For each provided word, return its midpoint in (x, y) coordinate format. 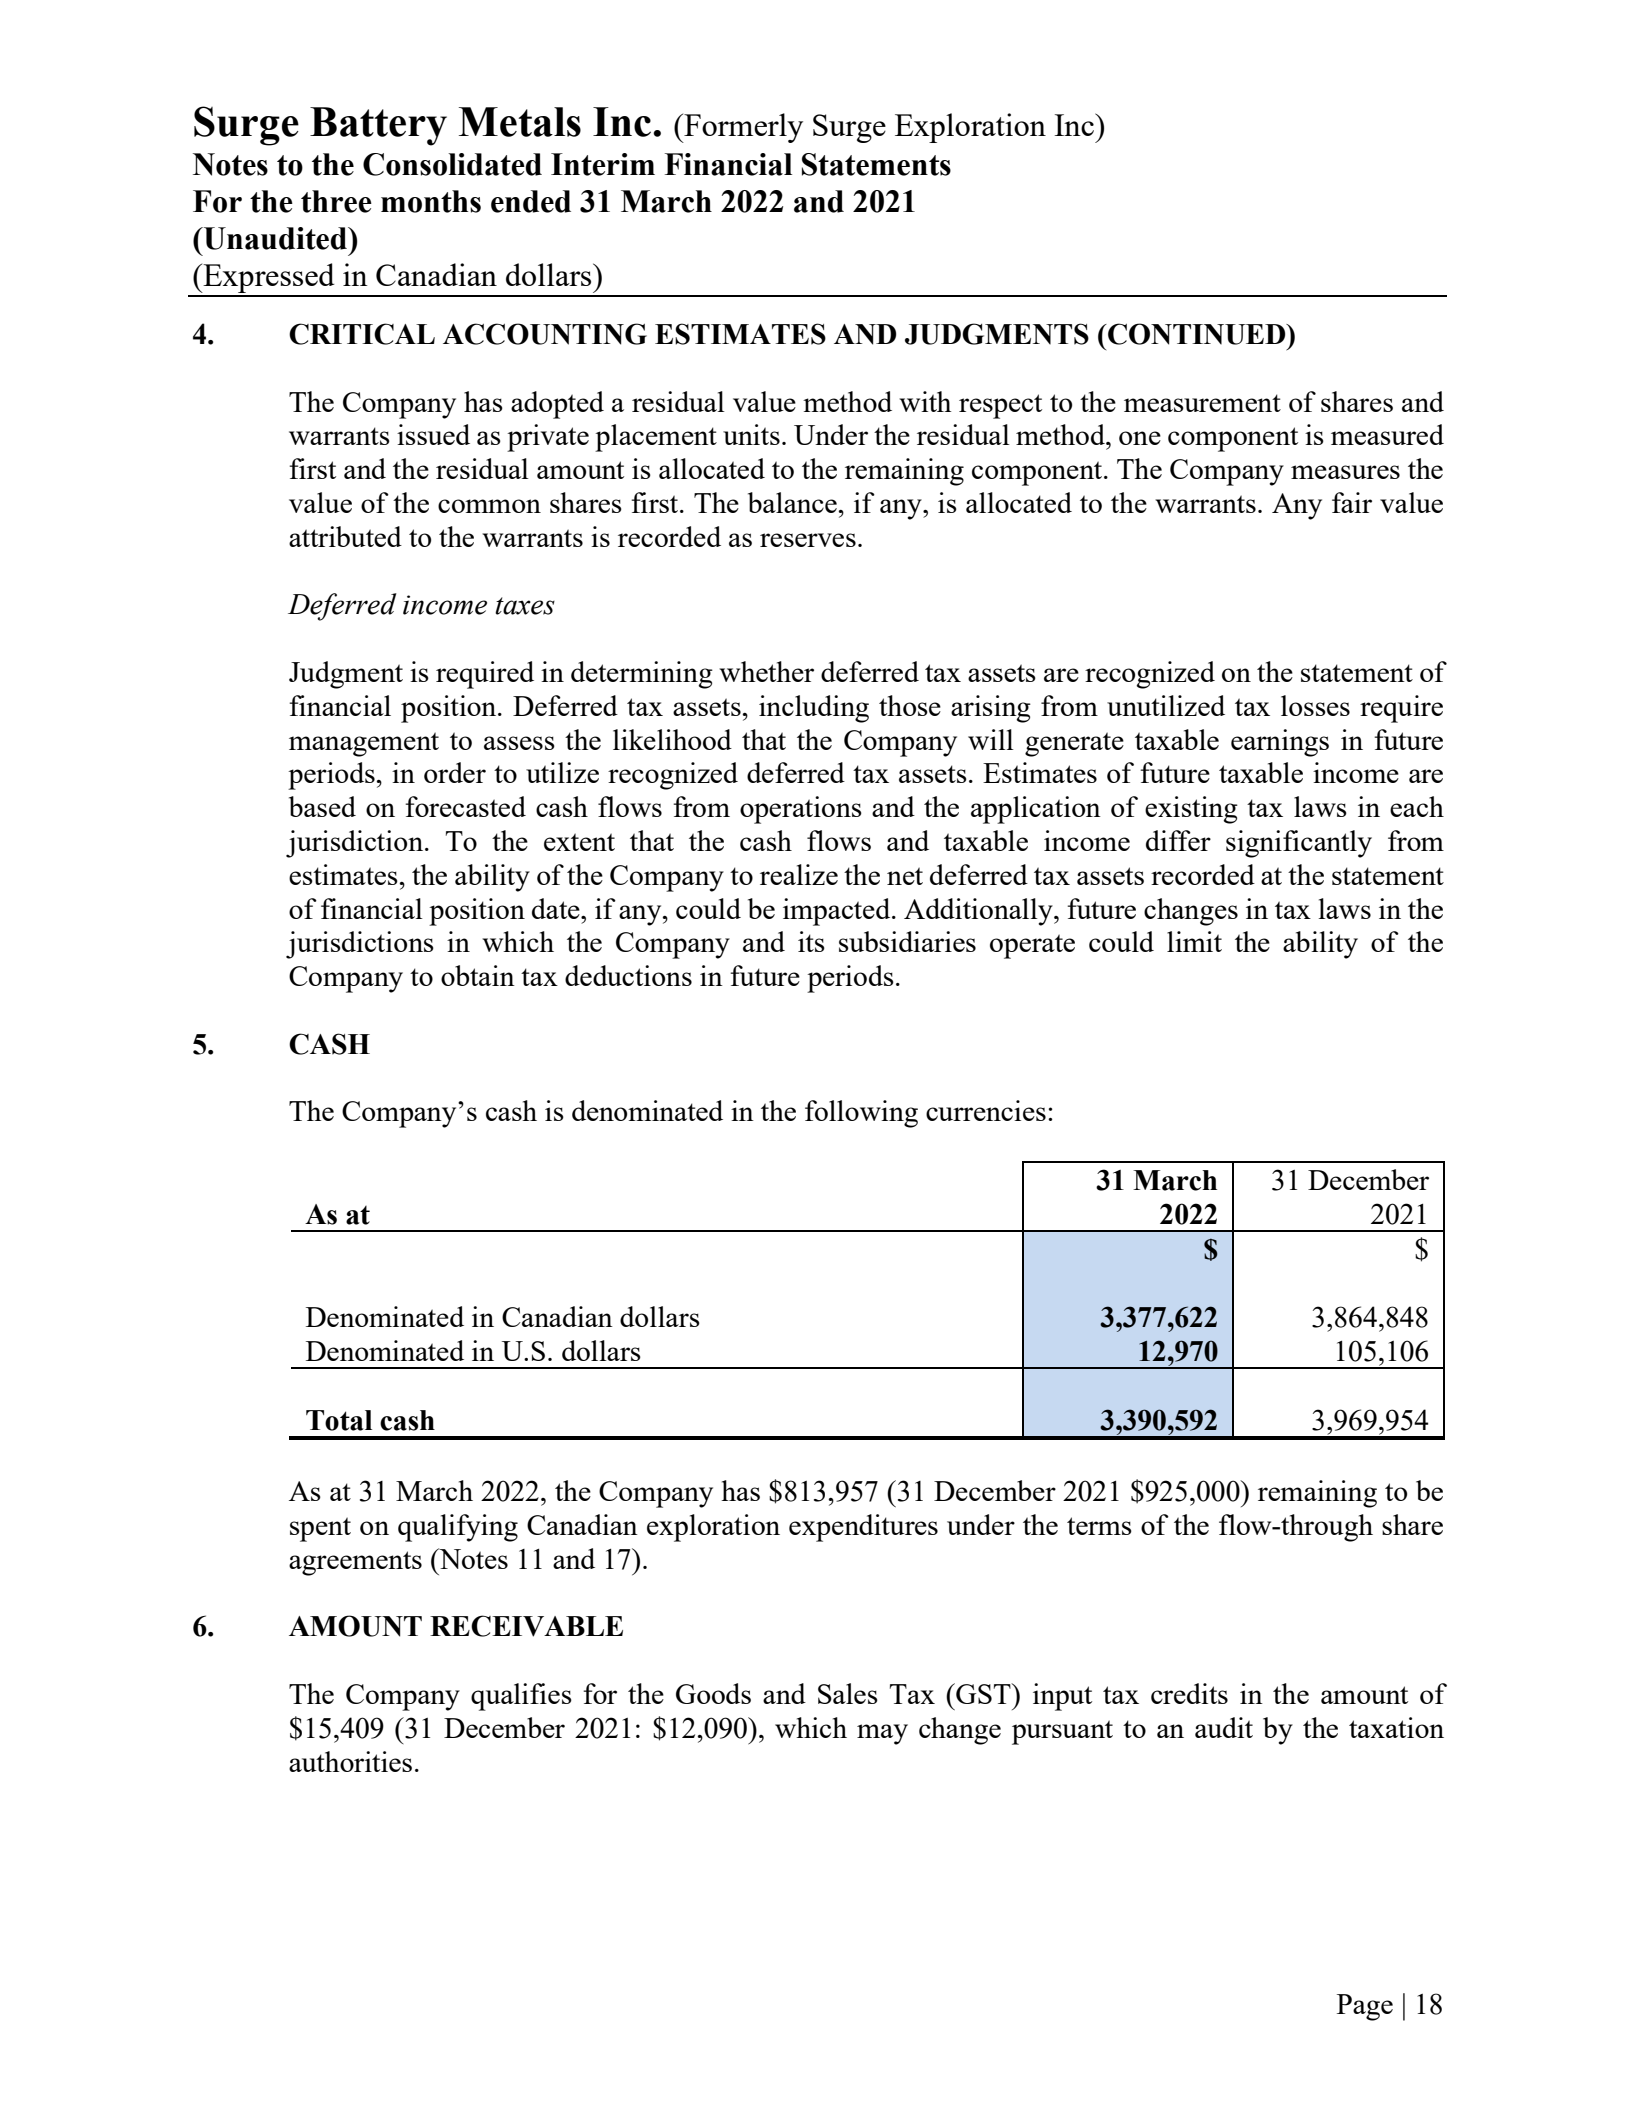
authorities (350, 1761)
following (861, 1114)
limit (1194, 941)
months (431, 201)
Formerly (742, 128)
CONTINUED (1197, 334)
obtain (478, 975)
